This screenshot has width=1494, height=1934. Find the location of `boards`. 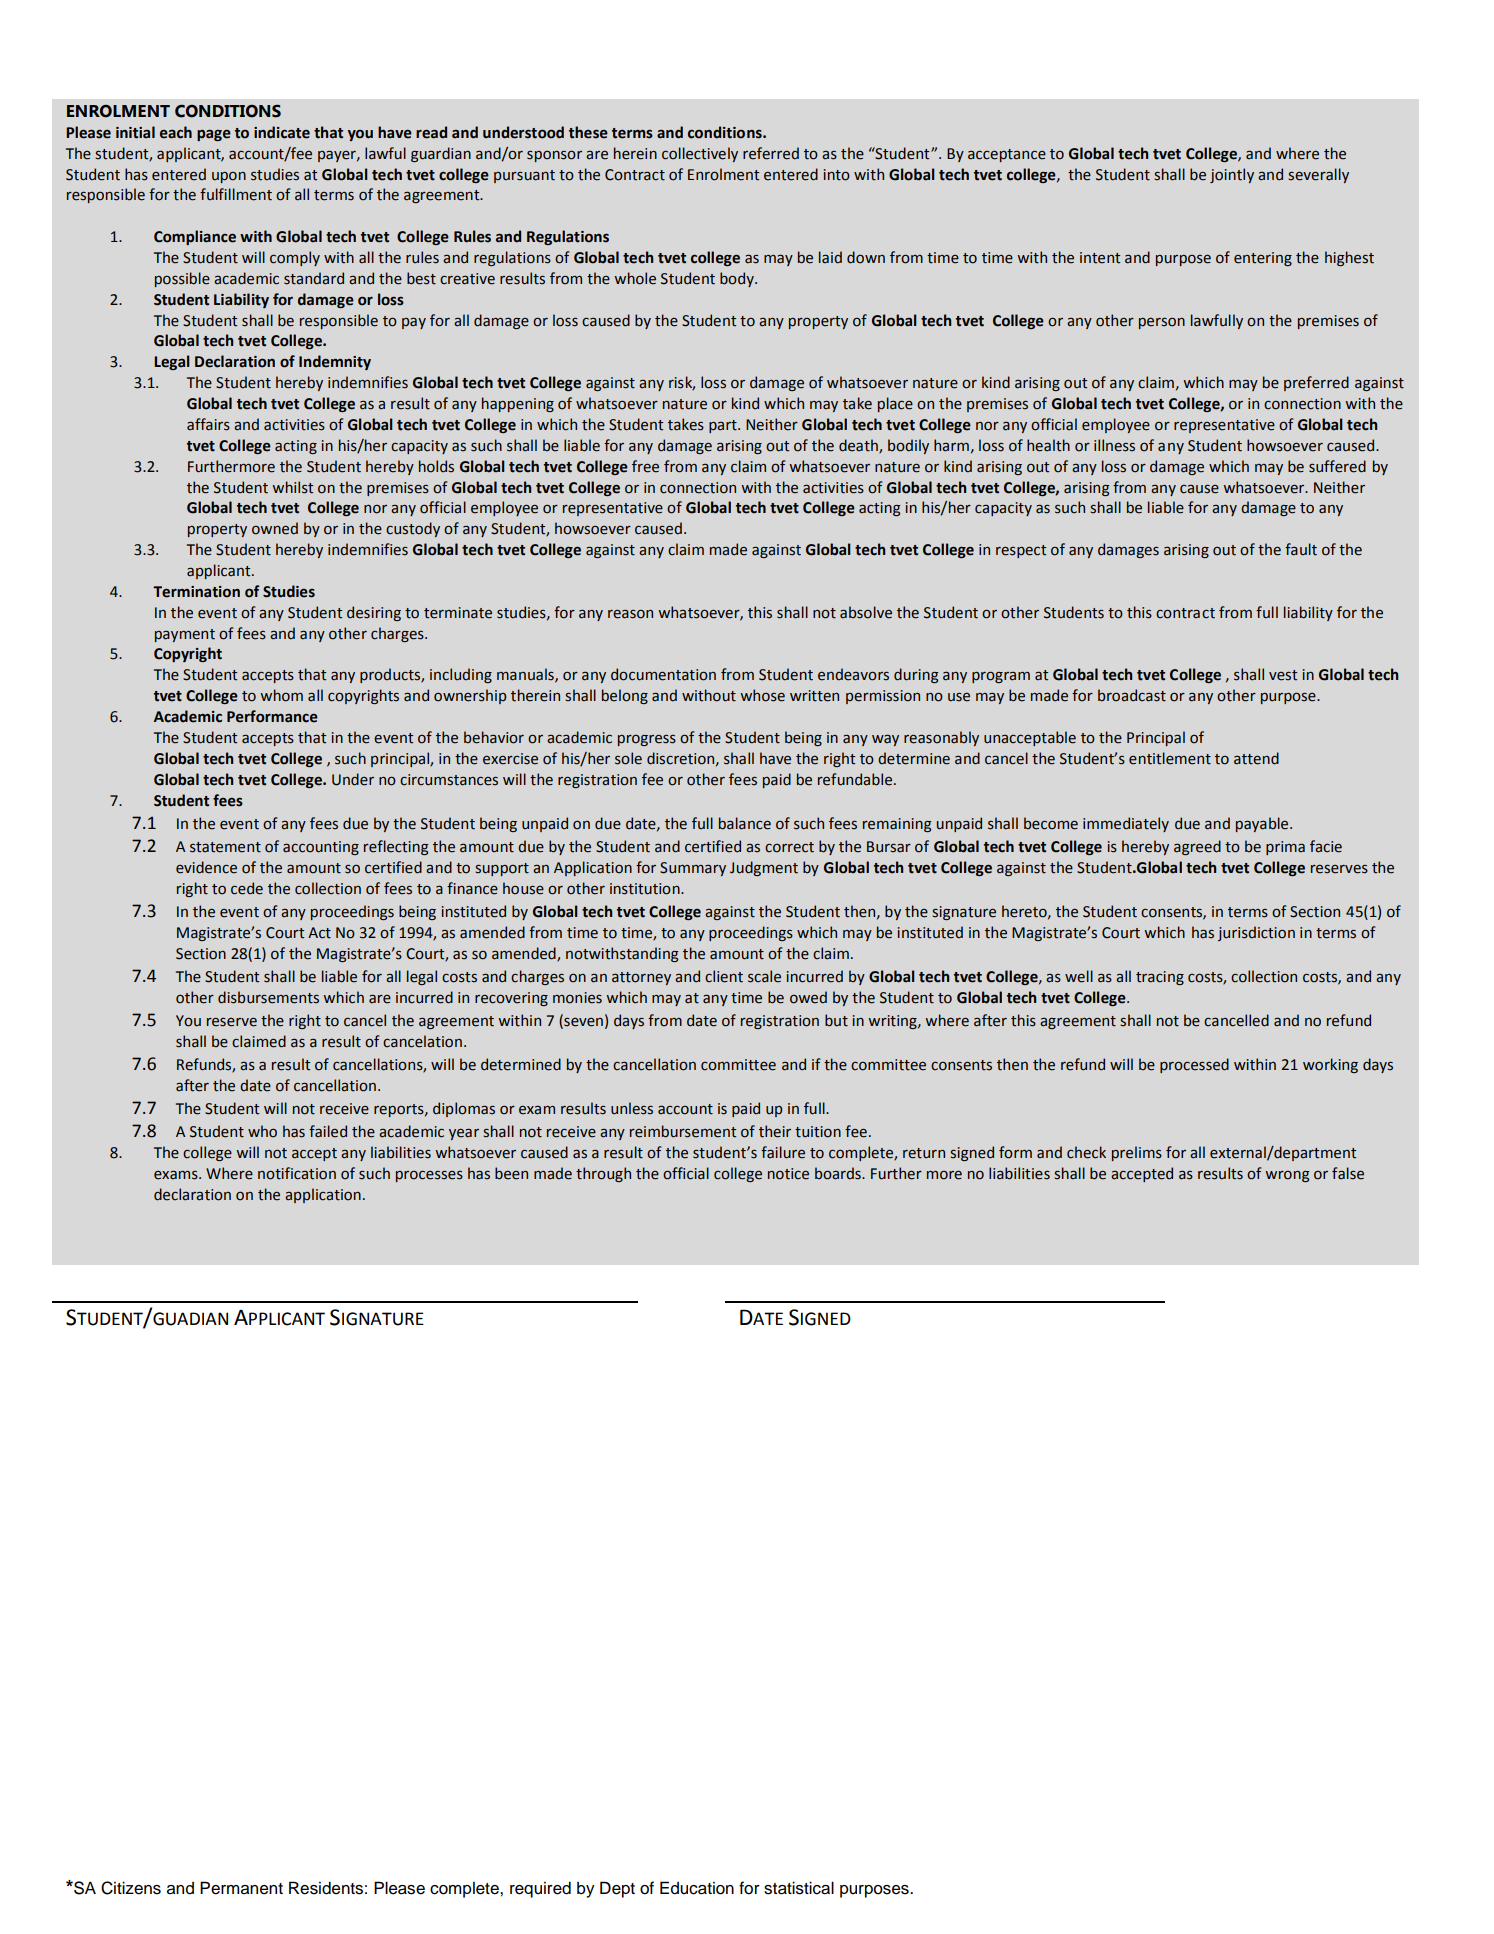

boards is located at coordinates (839, 1173).
